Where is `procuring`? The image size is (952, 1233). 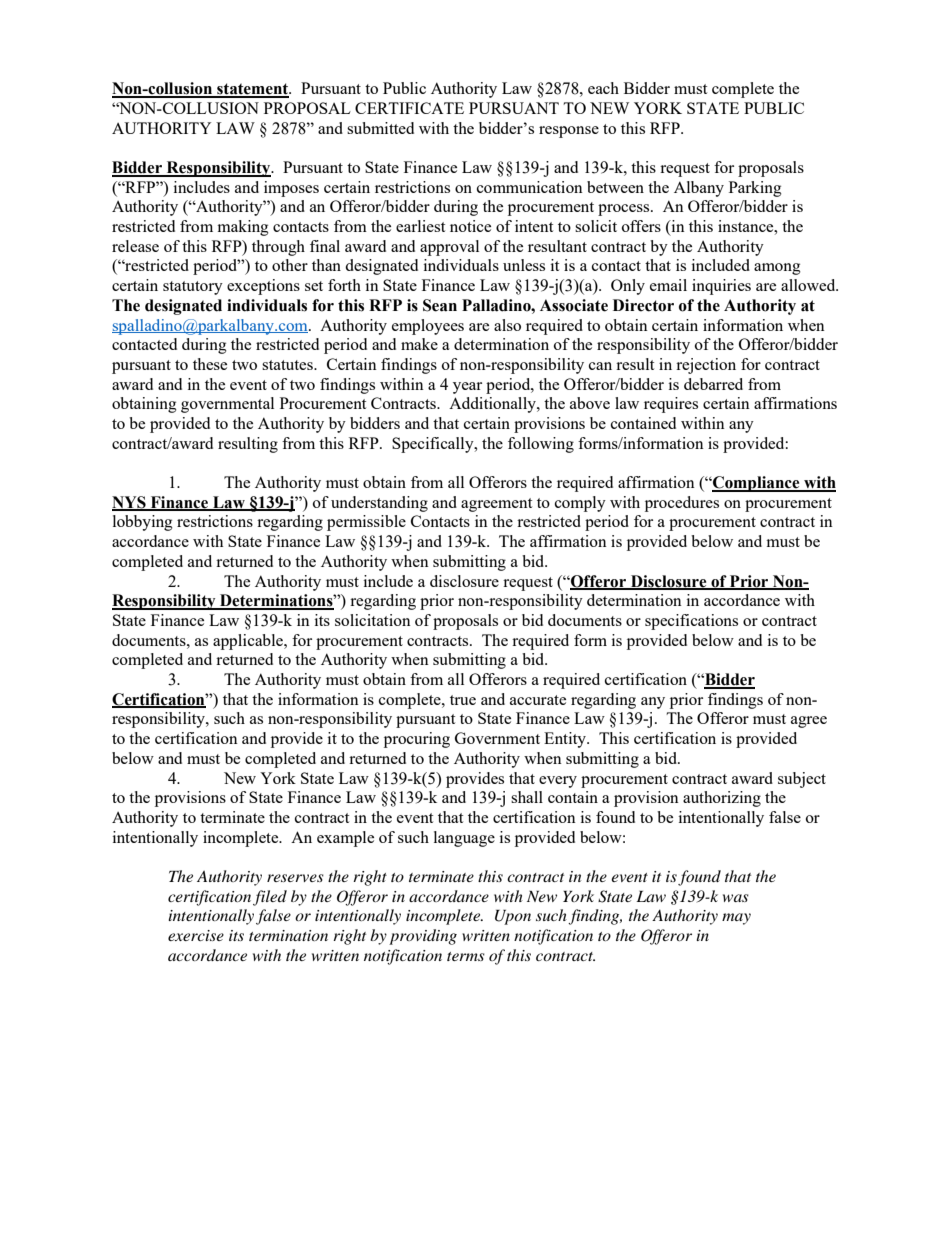 procuring is located at coordinates (417, 740).
